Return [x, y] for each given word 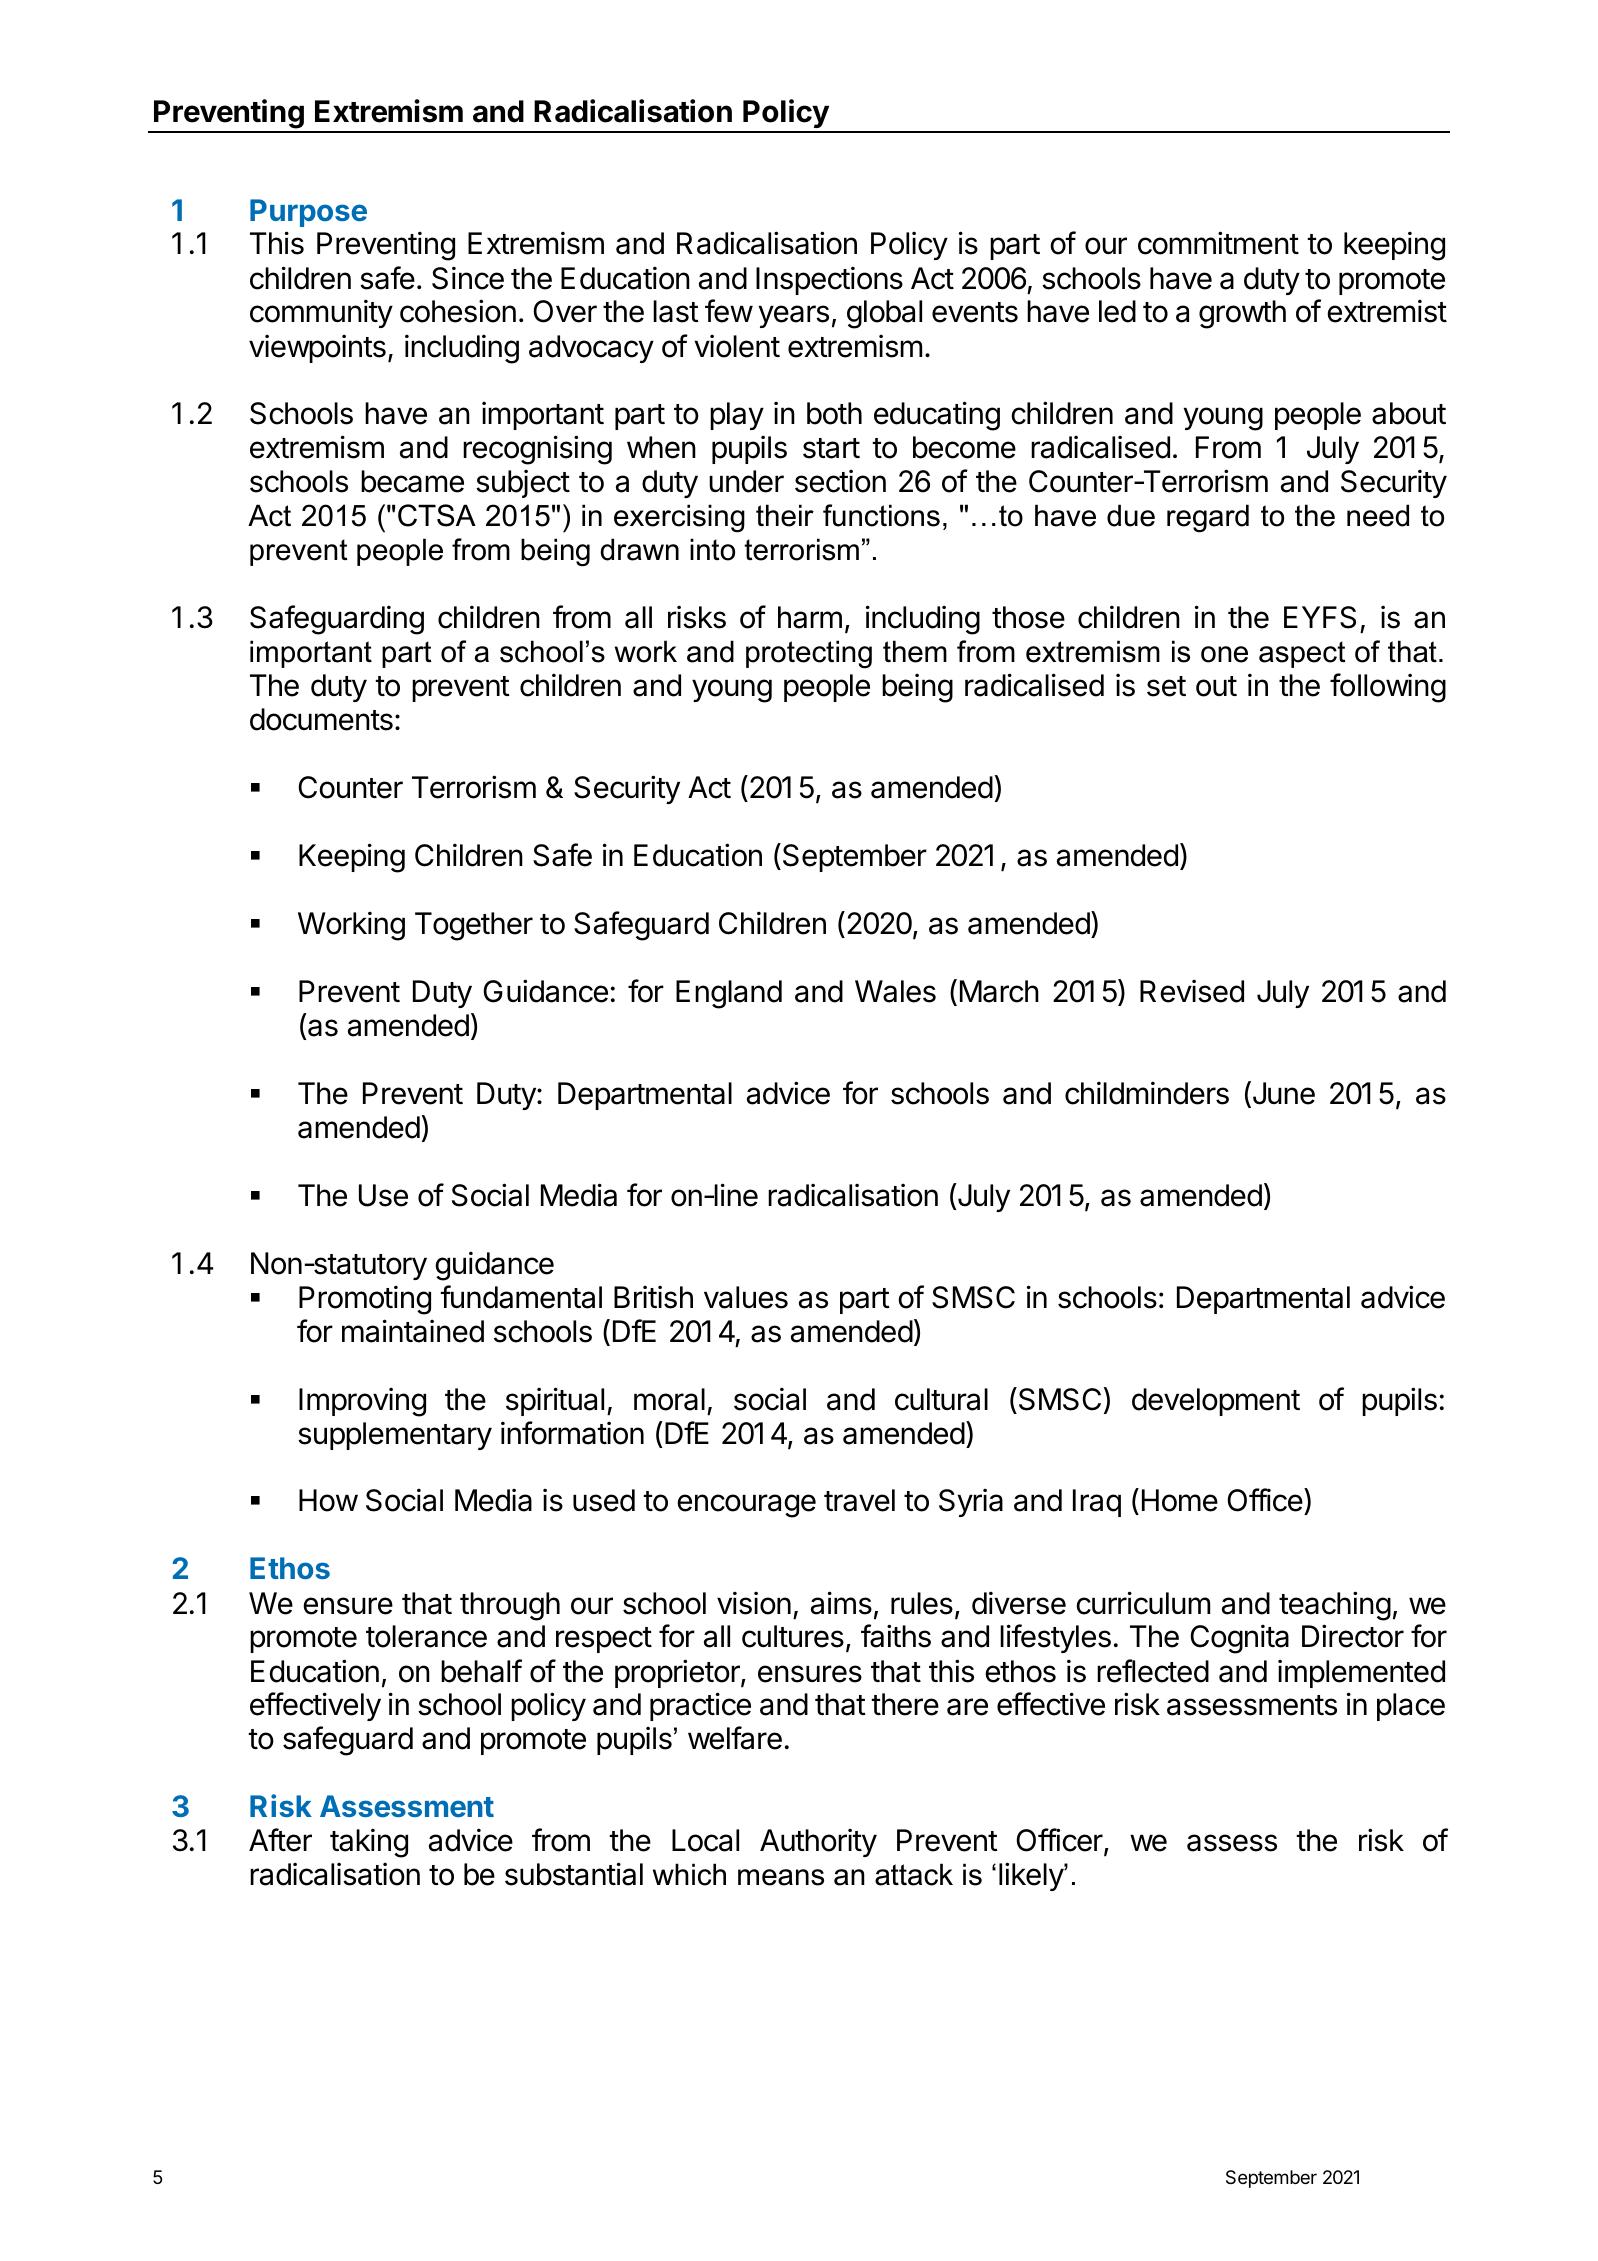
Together [474, 926]
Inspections [829, 280]
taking [369, 1843]
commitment [1218, 243]
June [1282, 1094]
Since [468, 278]
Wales [895, 991]
